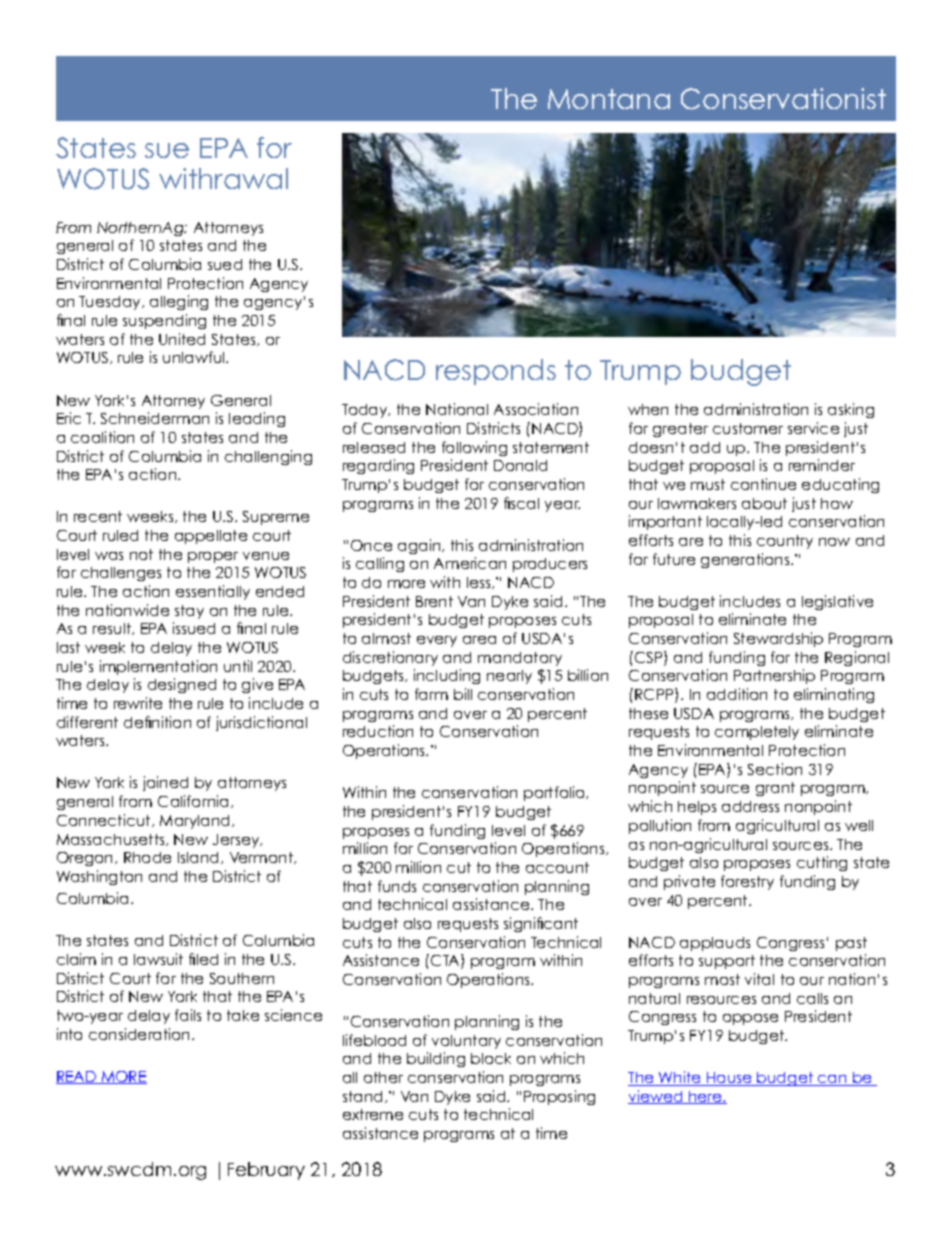 This screenshot has height=1233, width=952. Describe the element at coordinates (436, 1059) in the screenshot. I see `building` at that location.
